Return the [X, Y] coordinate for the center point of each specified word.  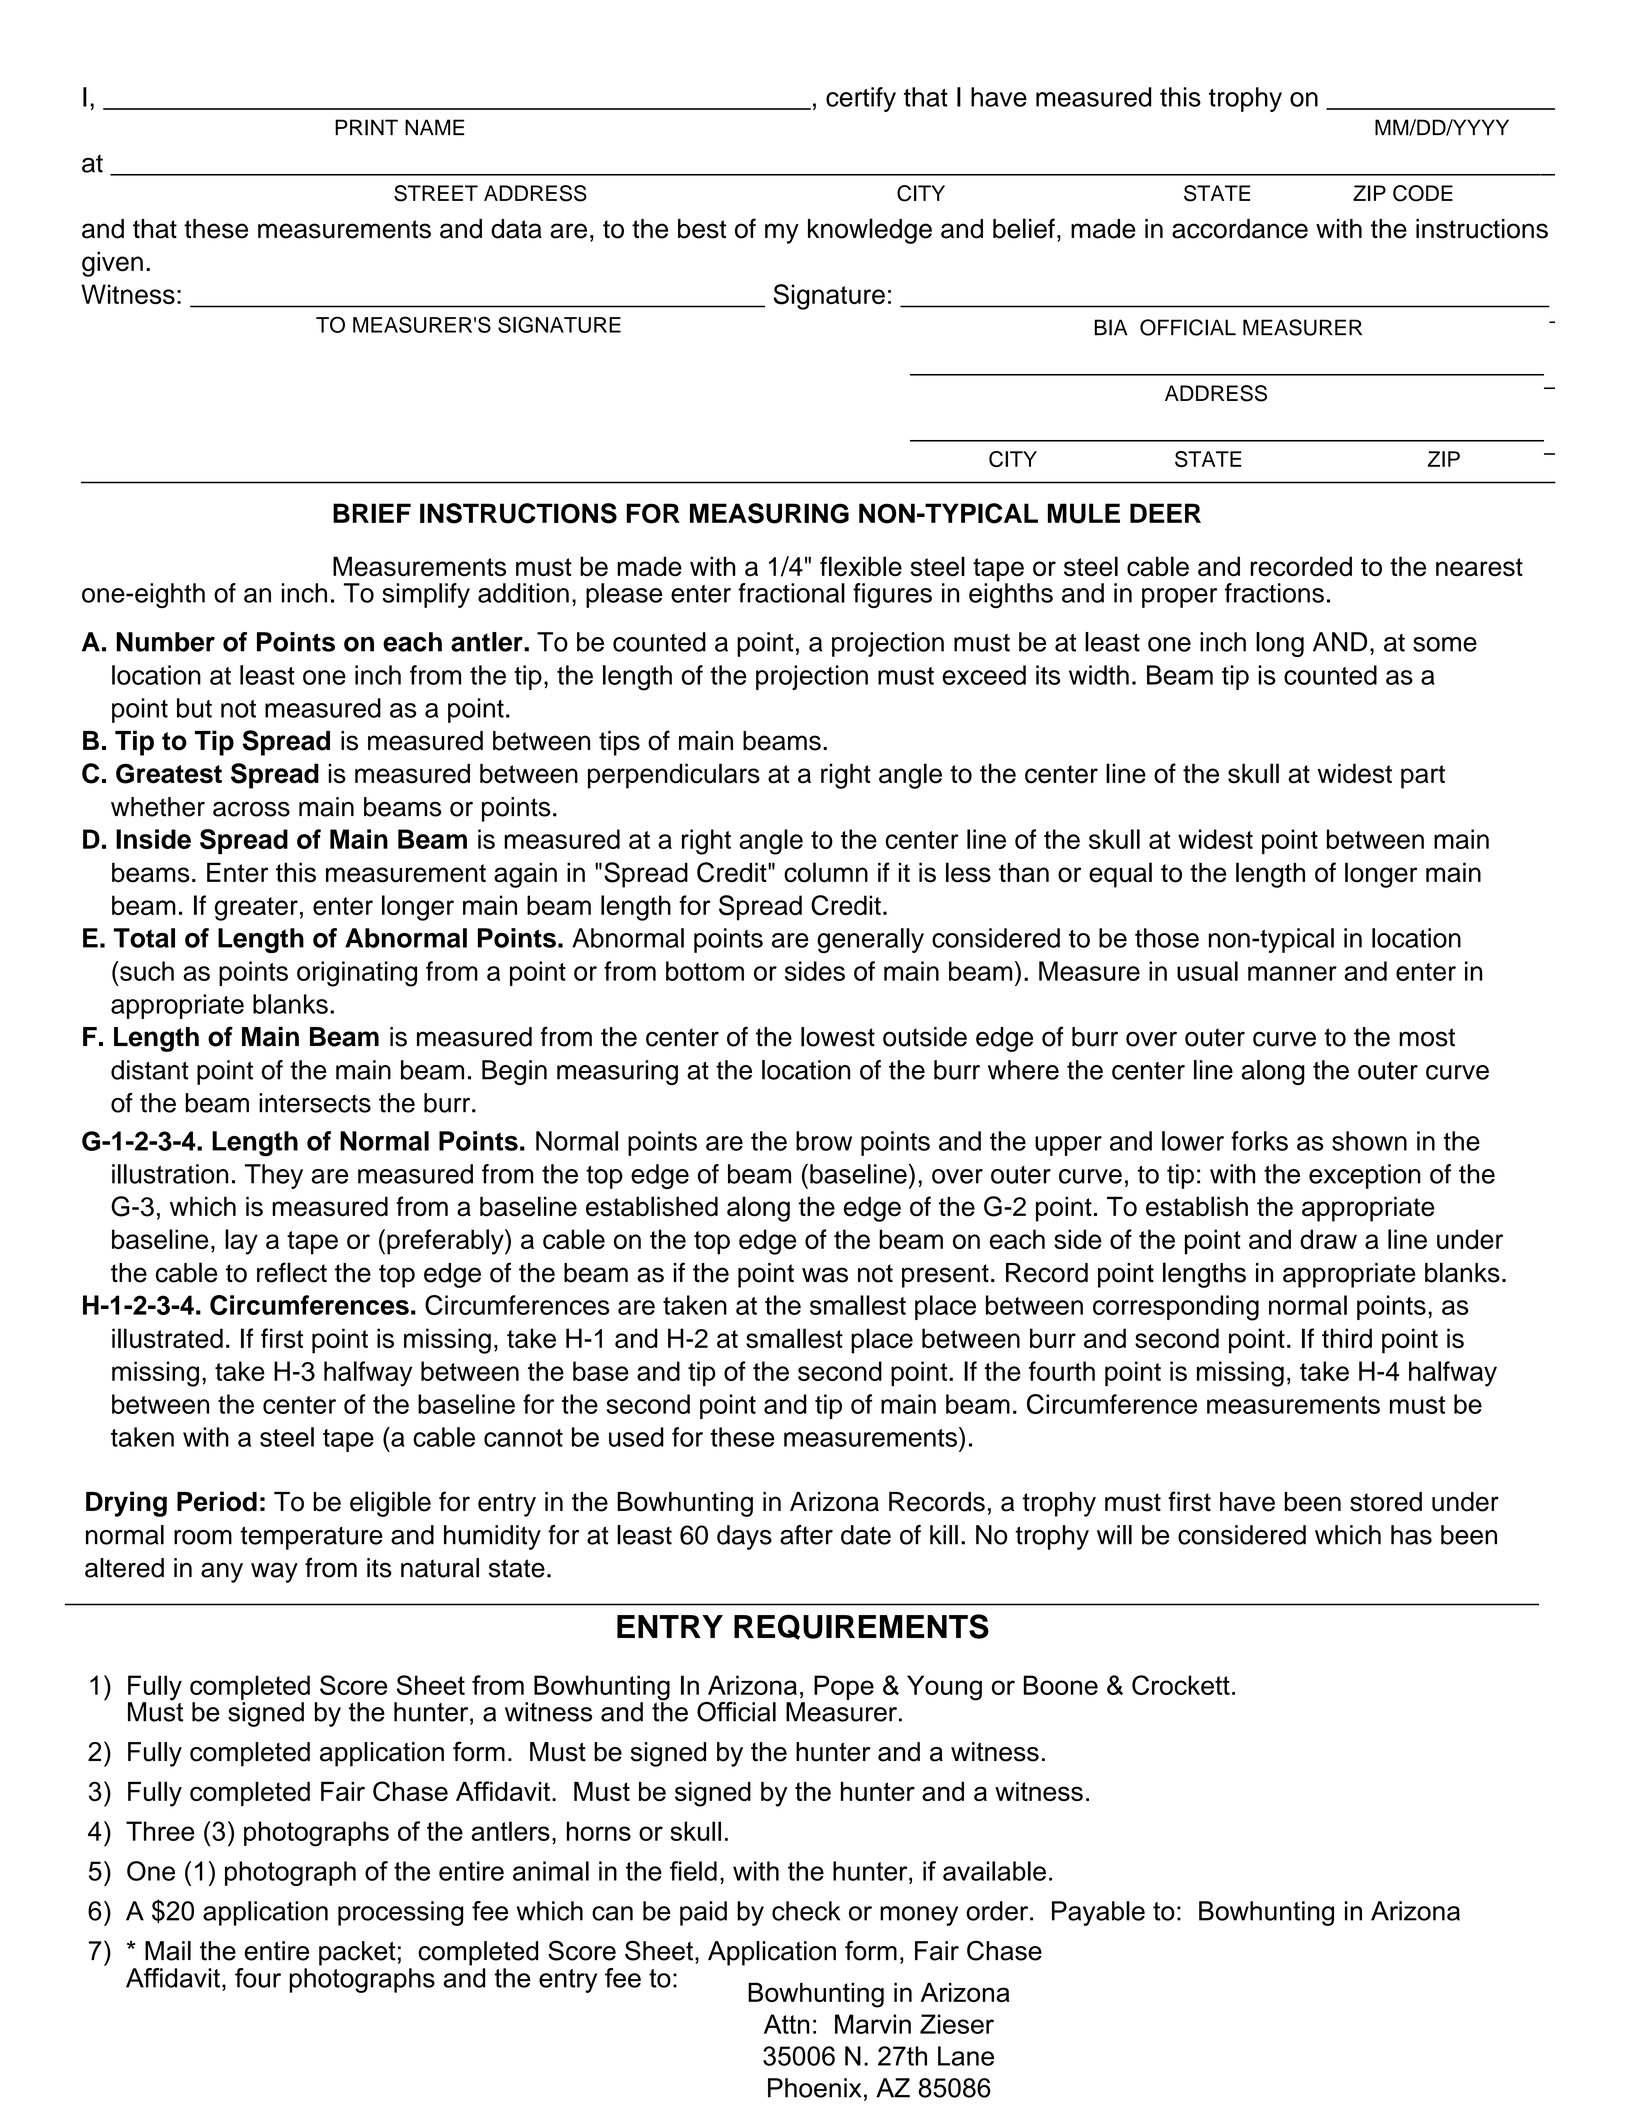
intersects [315, 1103]
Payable [1098, 1913]
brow [824, 1141]
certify [861, 99]
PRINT [366, 127]
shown [1369, 1141]
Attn [786, 2024]
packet [357, 1953]
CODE [1423, 193]
